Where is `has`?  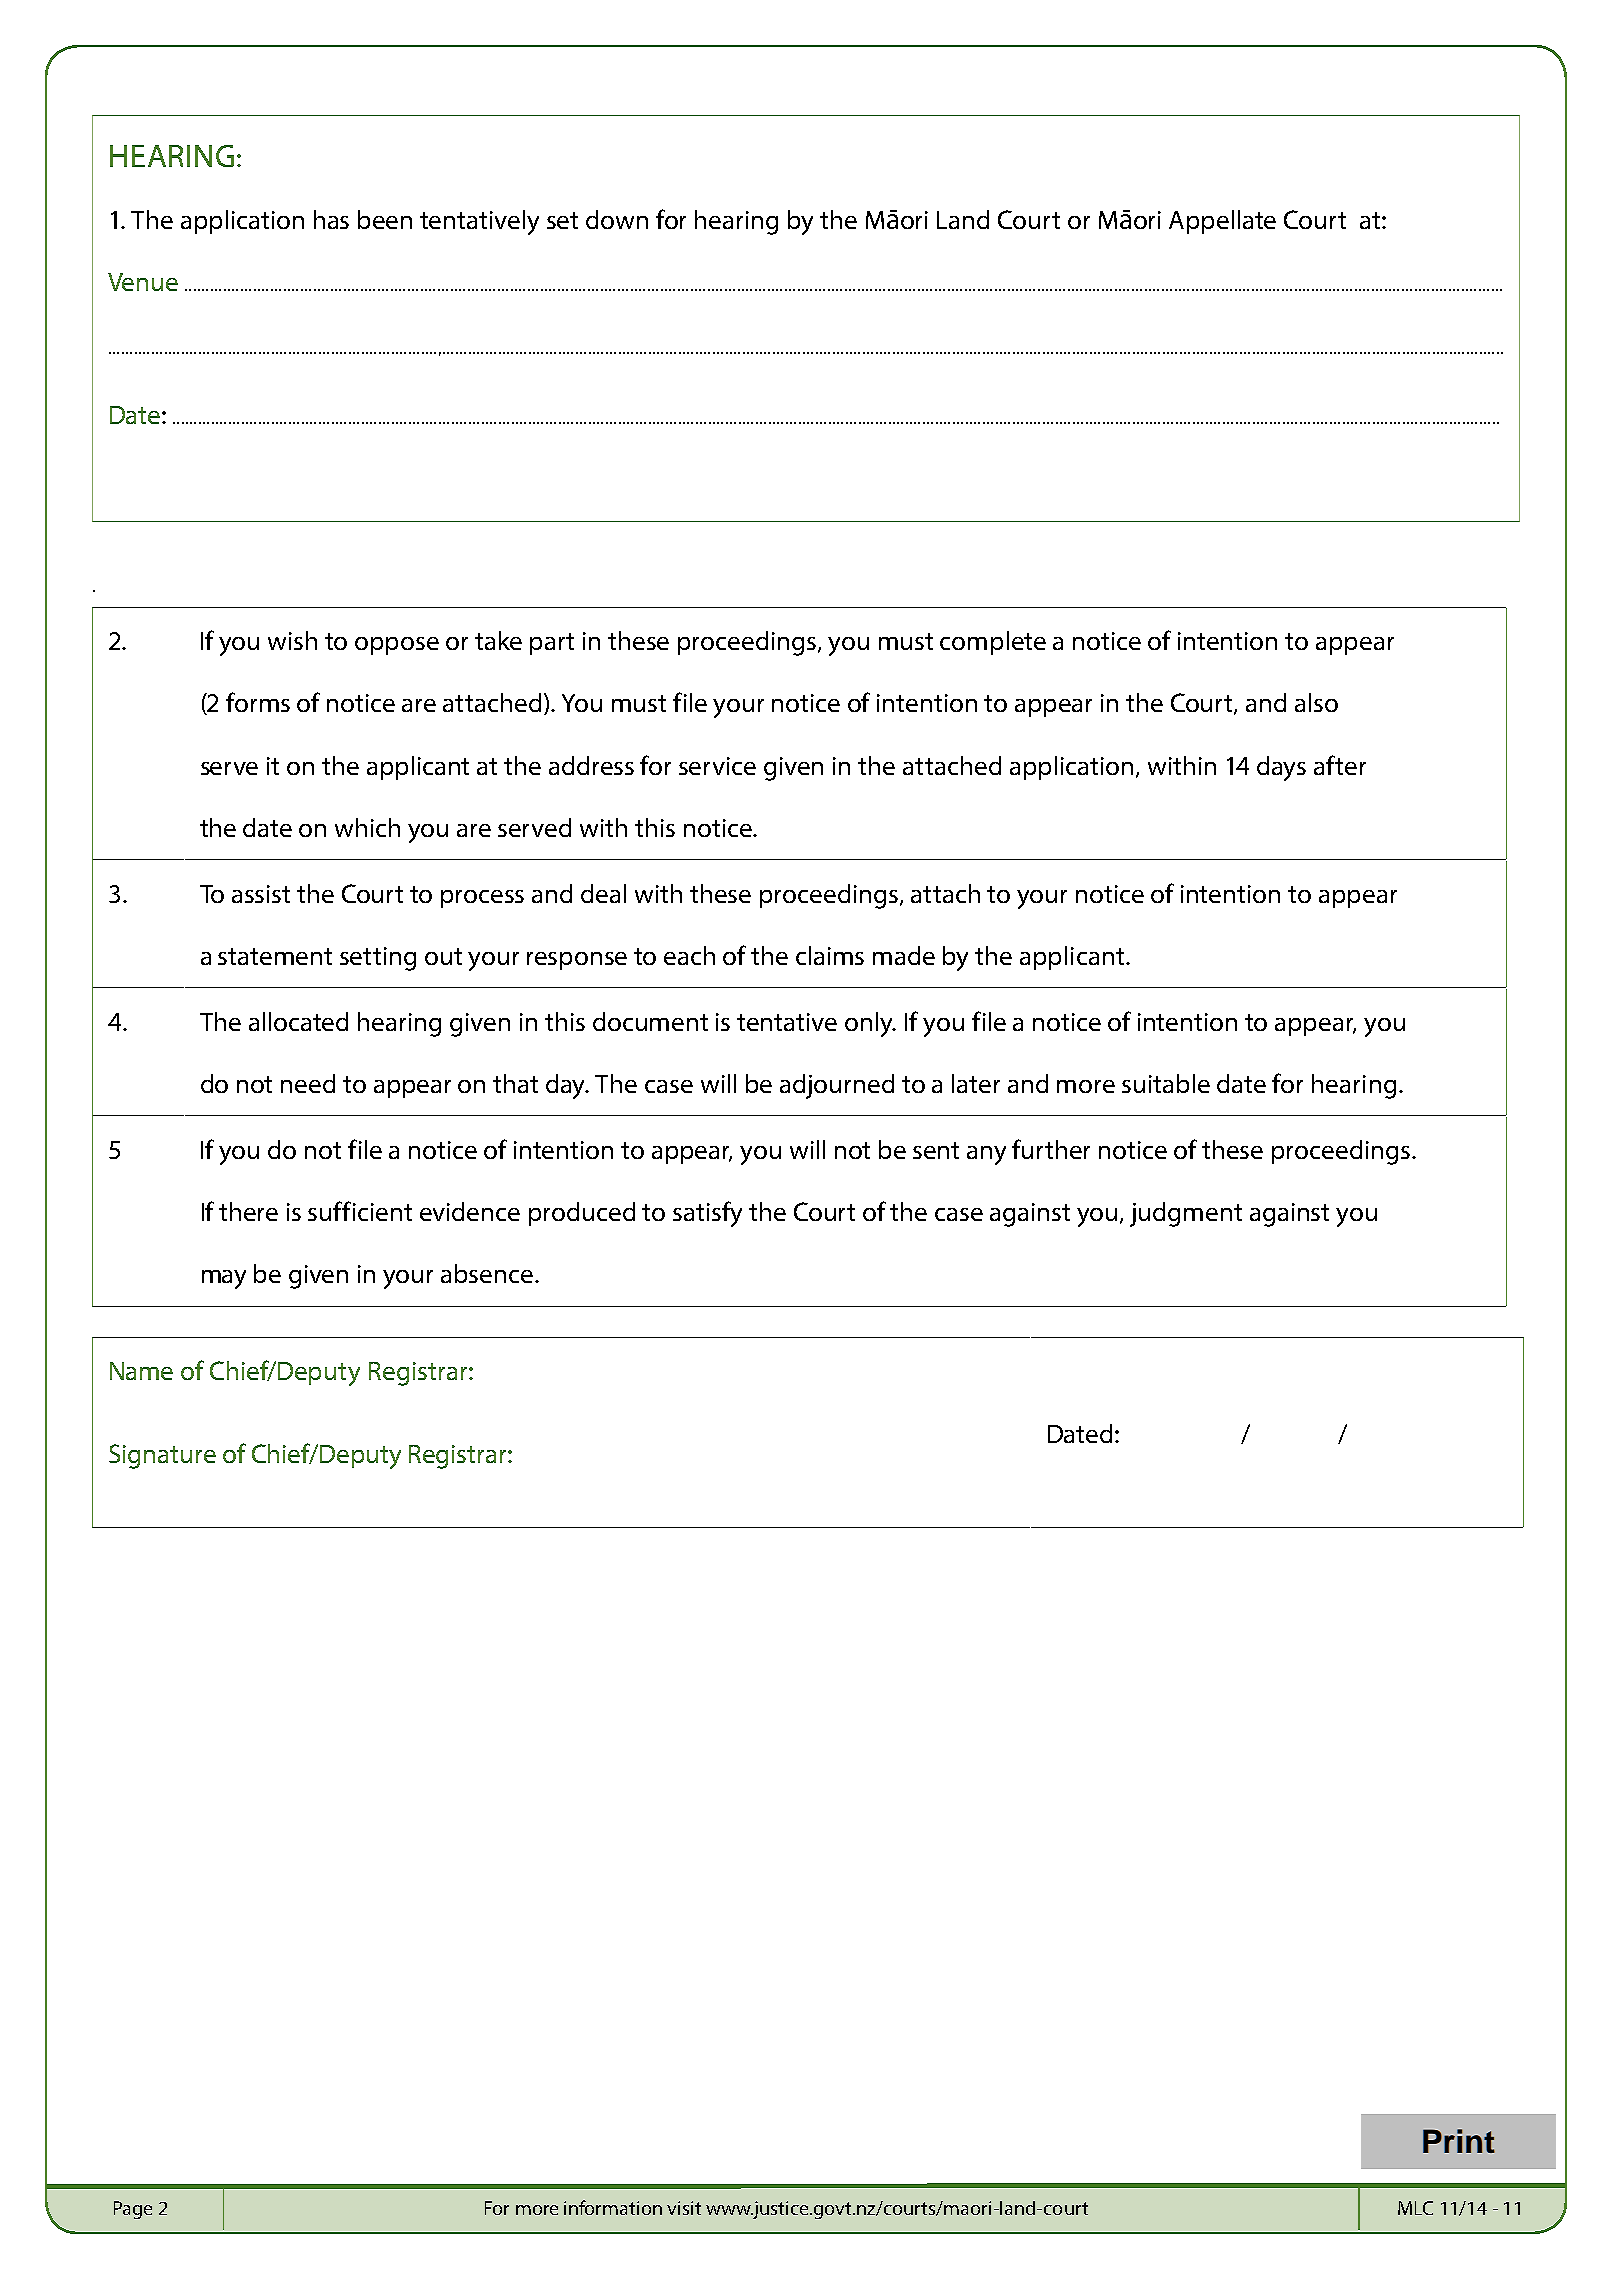 has is located at coordinates (331, 219).
